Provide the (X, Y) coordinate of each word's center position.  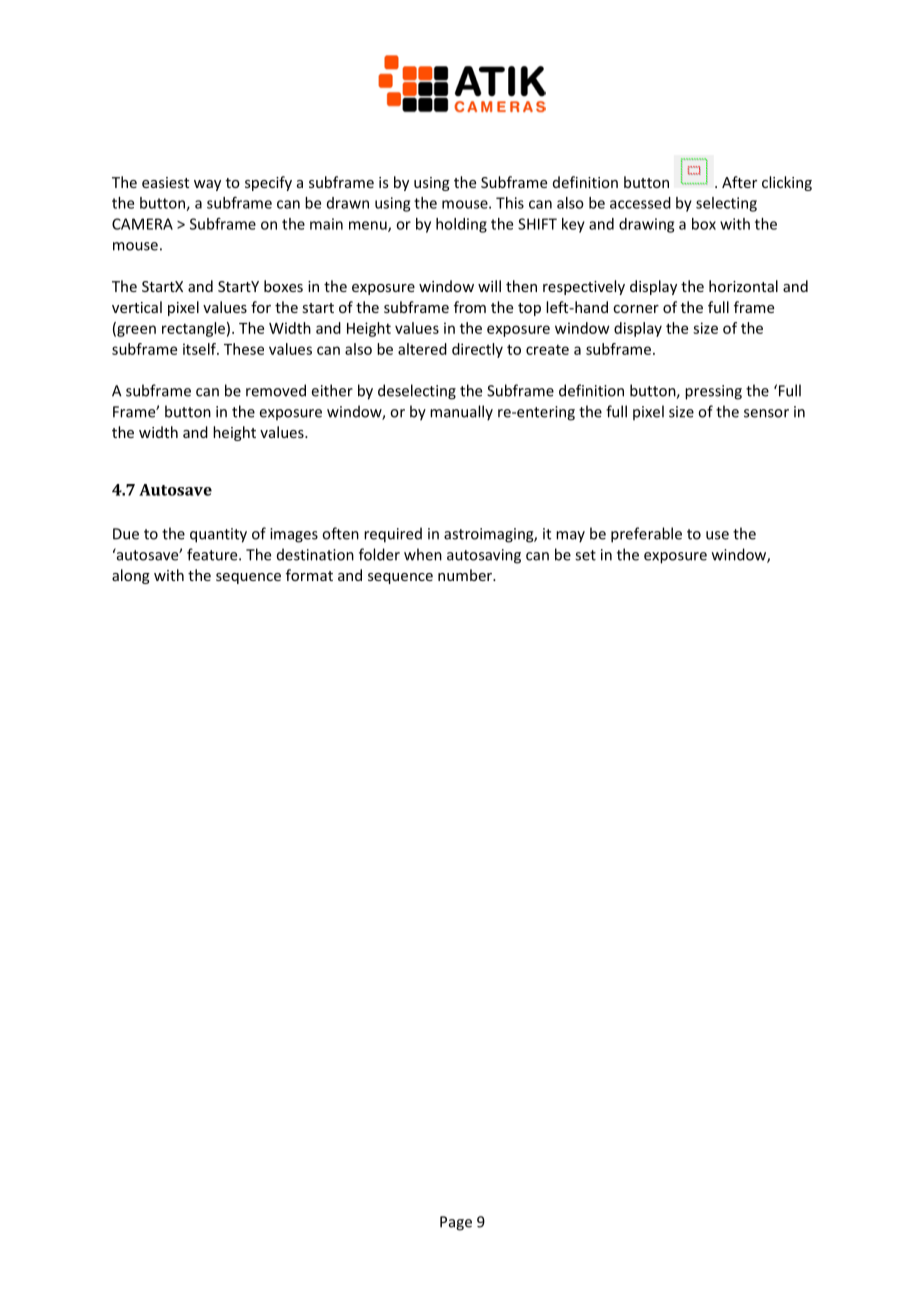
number (466, 575)
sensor (766, 413)
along (131, 576)
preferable (646, 535)
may (570, 537)
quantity (218, 535)
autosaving (484, 556)
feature (213, 554)
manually (461, 413)
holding (461, 225)
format (309, 575)
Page (456, 1223)
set (585, 555)
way (207, 185)
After (739, 182)
